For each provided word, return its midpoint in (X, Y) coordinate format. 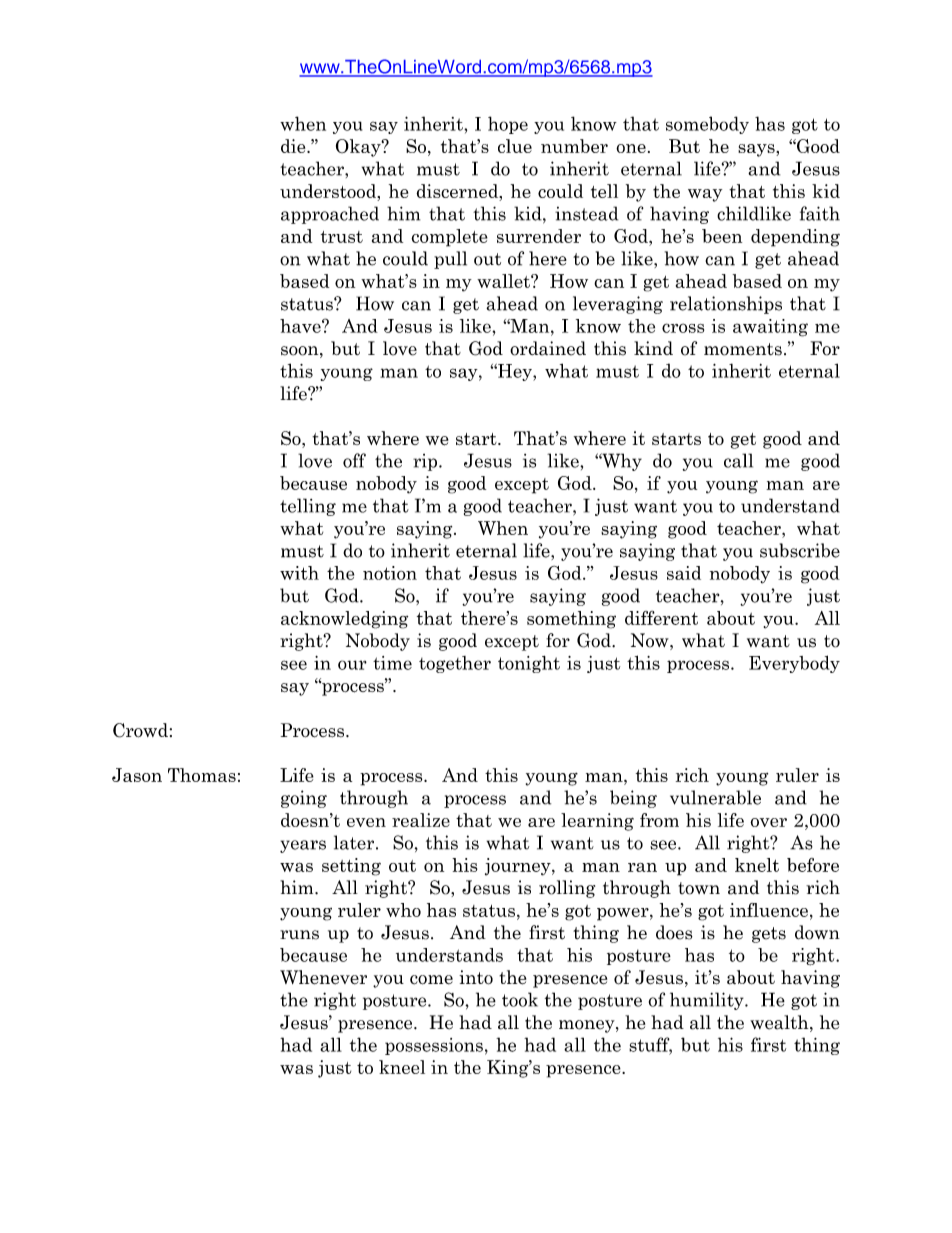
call (738, 460)
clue (515, 146)
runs (299, 935)
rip (426, 462)
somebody (707, 125)
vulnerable (715, 797)
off (354, 460)
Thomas (202, 775)
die (294, 146)
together (455, 664)
